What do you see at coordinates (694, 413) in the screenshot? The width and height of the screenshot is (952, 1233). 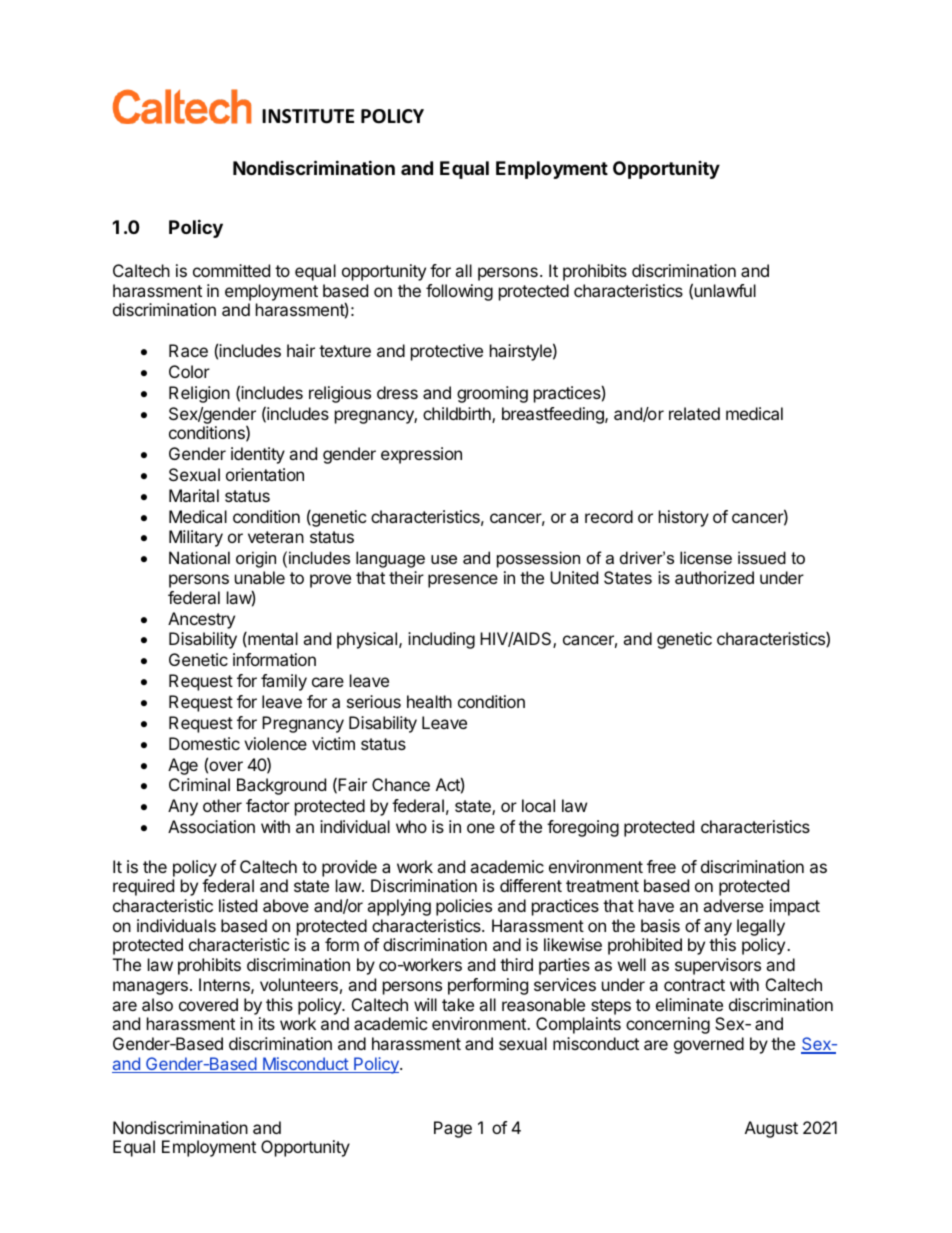 I see `related` at bounding box center [694, 413].
